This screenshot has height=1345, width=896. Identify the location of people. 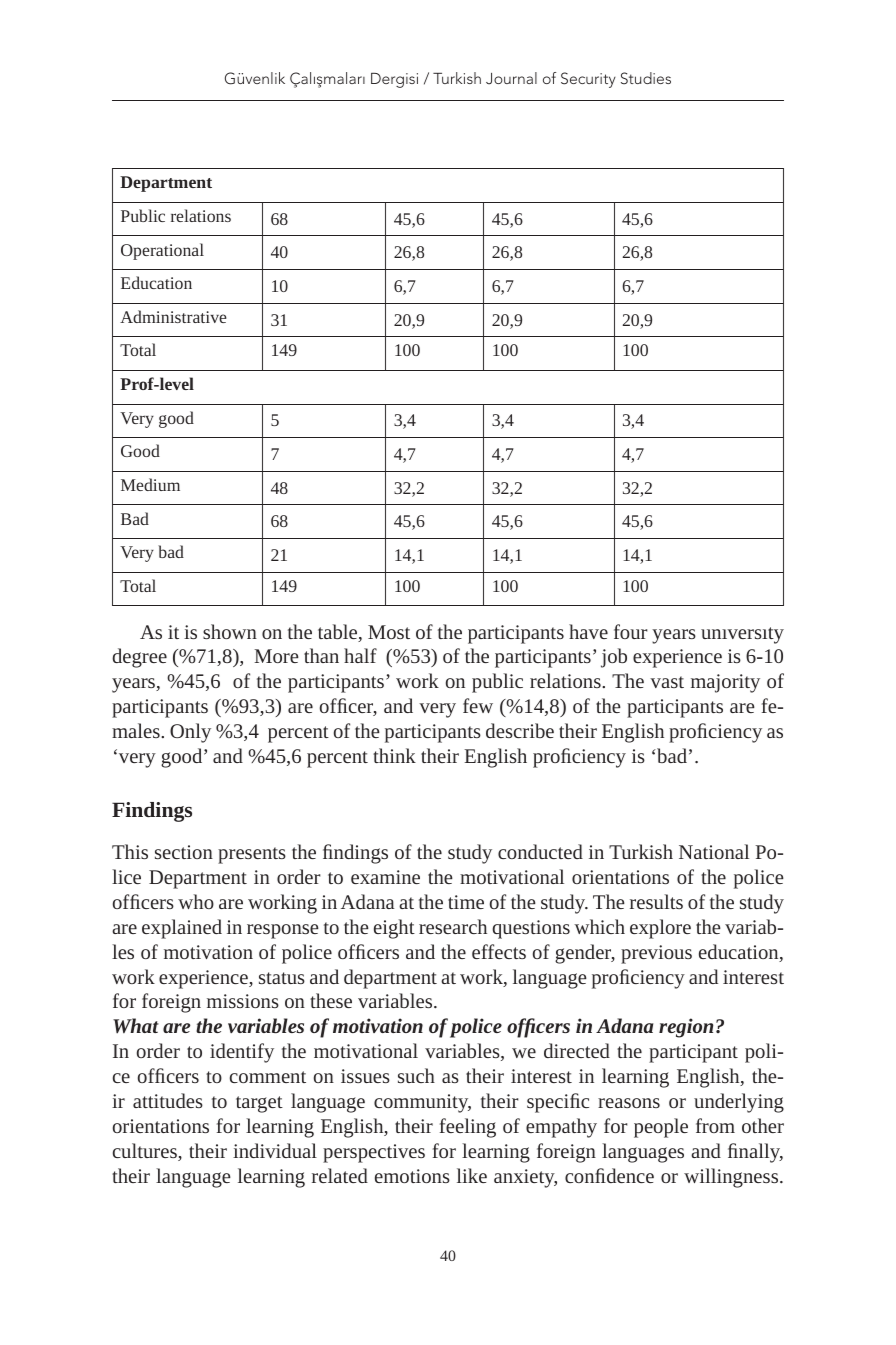
(661, 1128).
